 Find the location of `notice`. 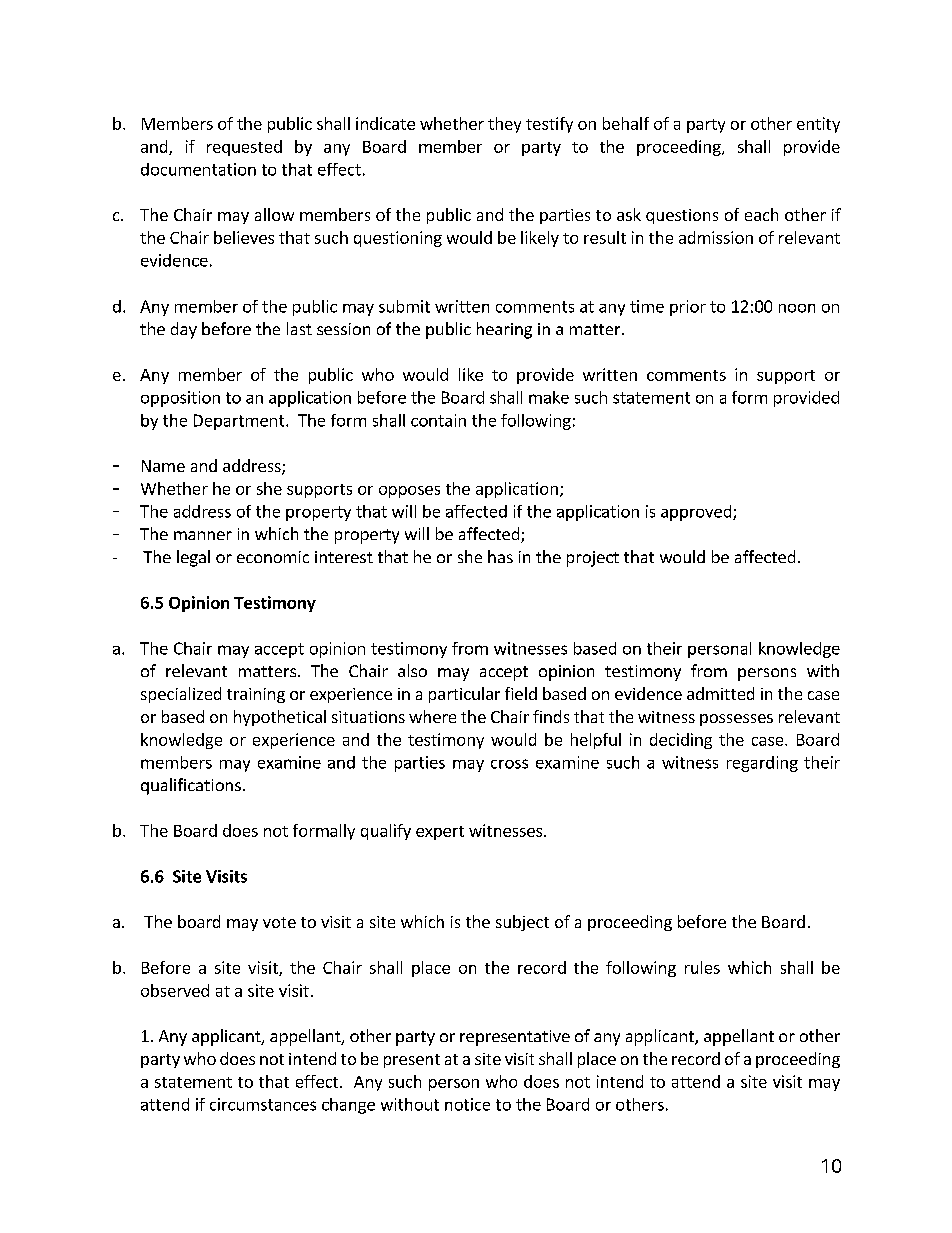

notice is located at coordinates (467, 1104).
